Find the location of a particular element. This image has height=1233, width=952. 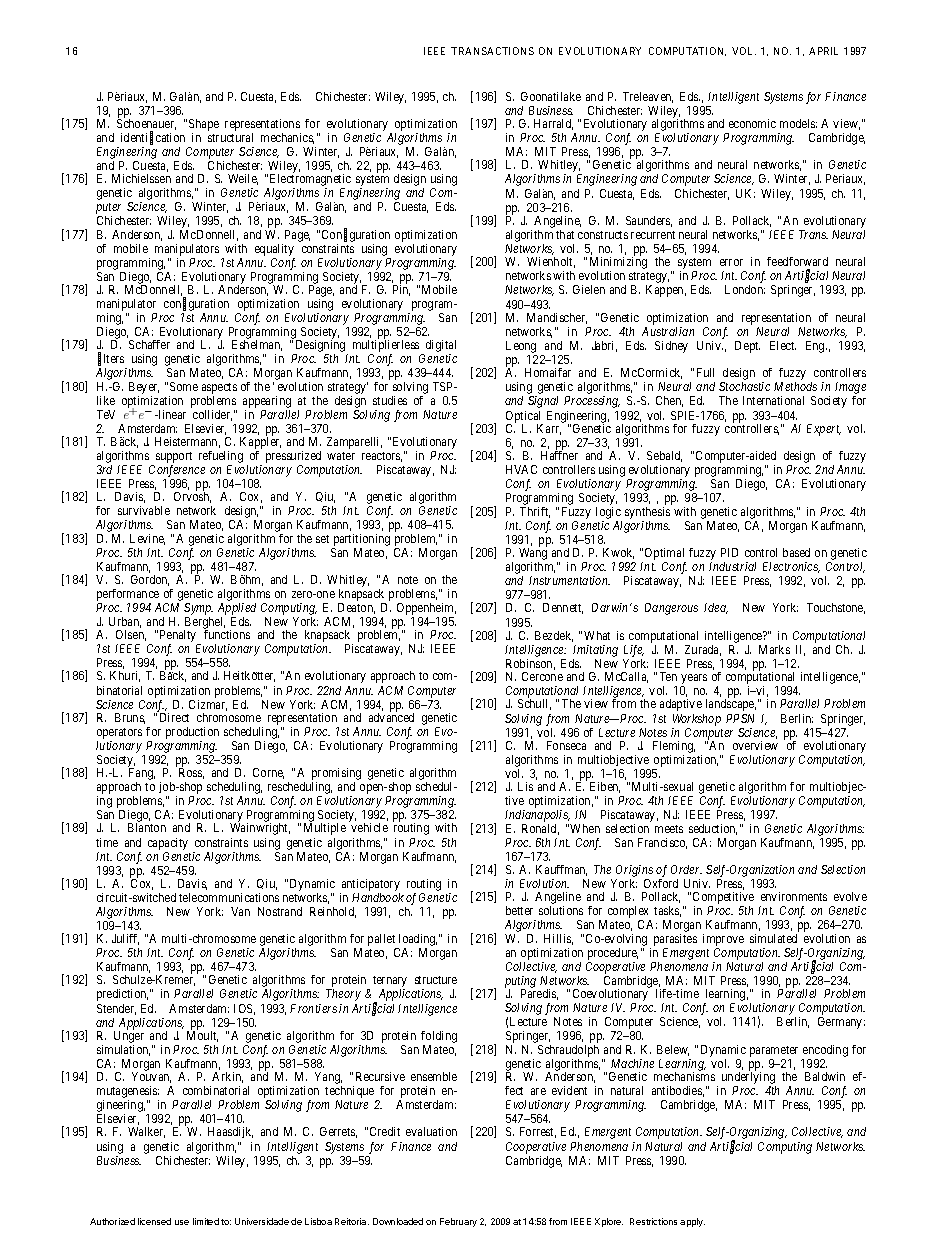

Penalty is located at coordinates (179, 637).
